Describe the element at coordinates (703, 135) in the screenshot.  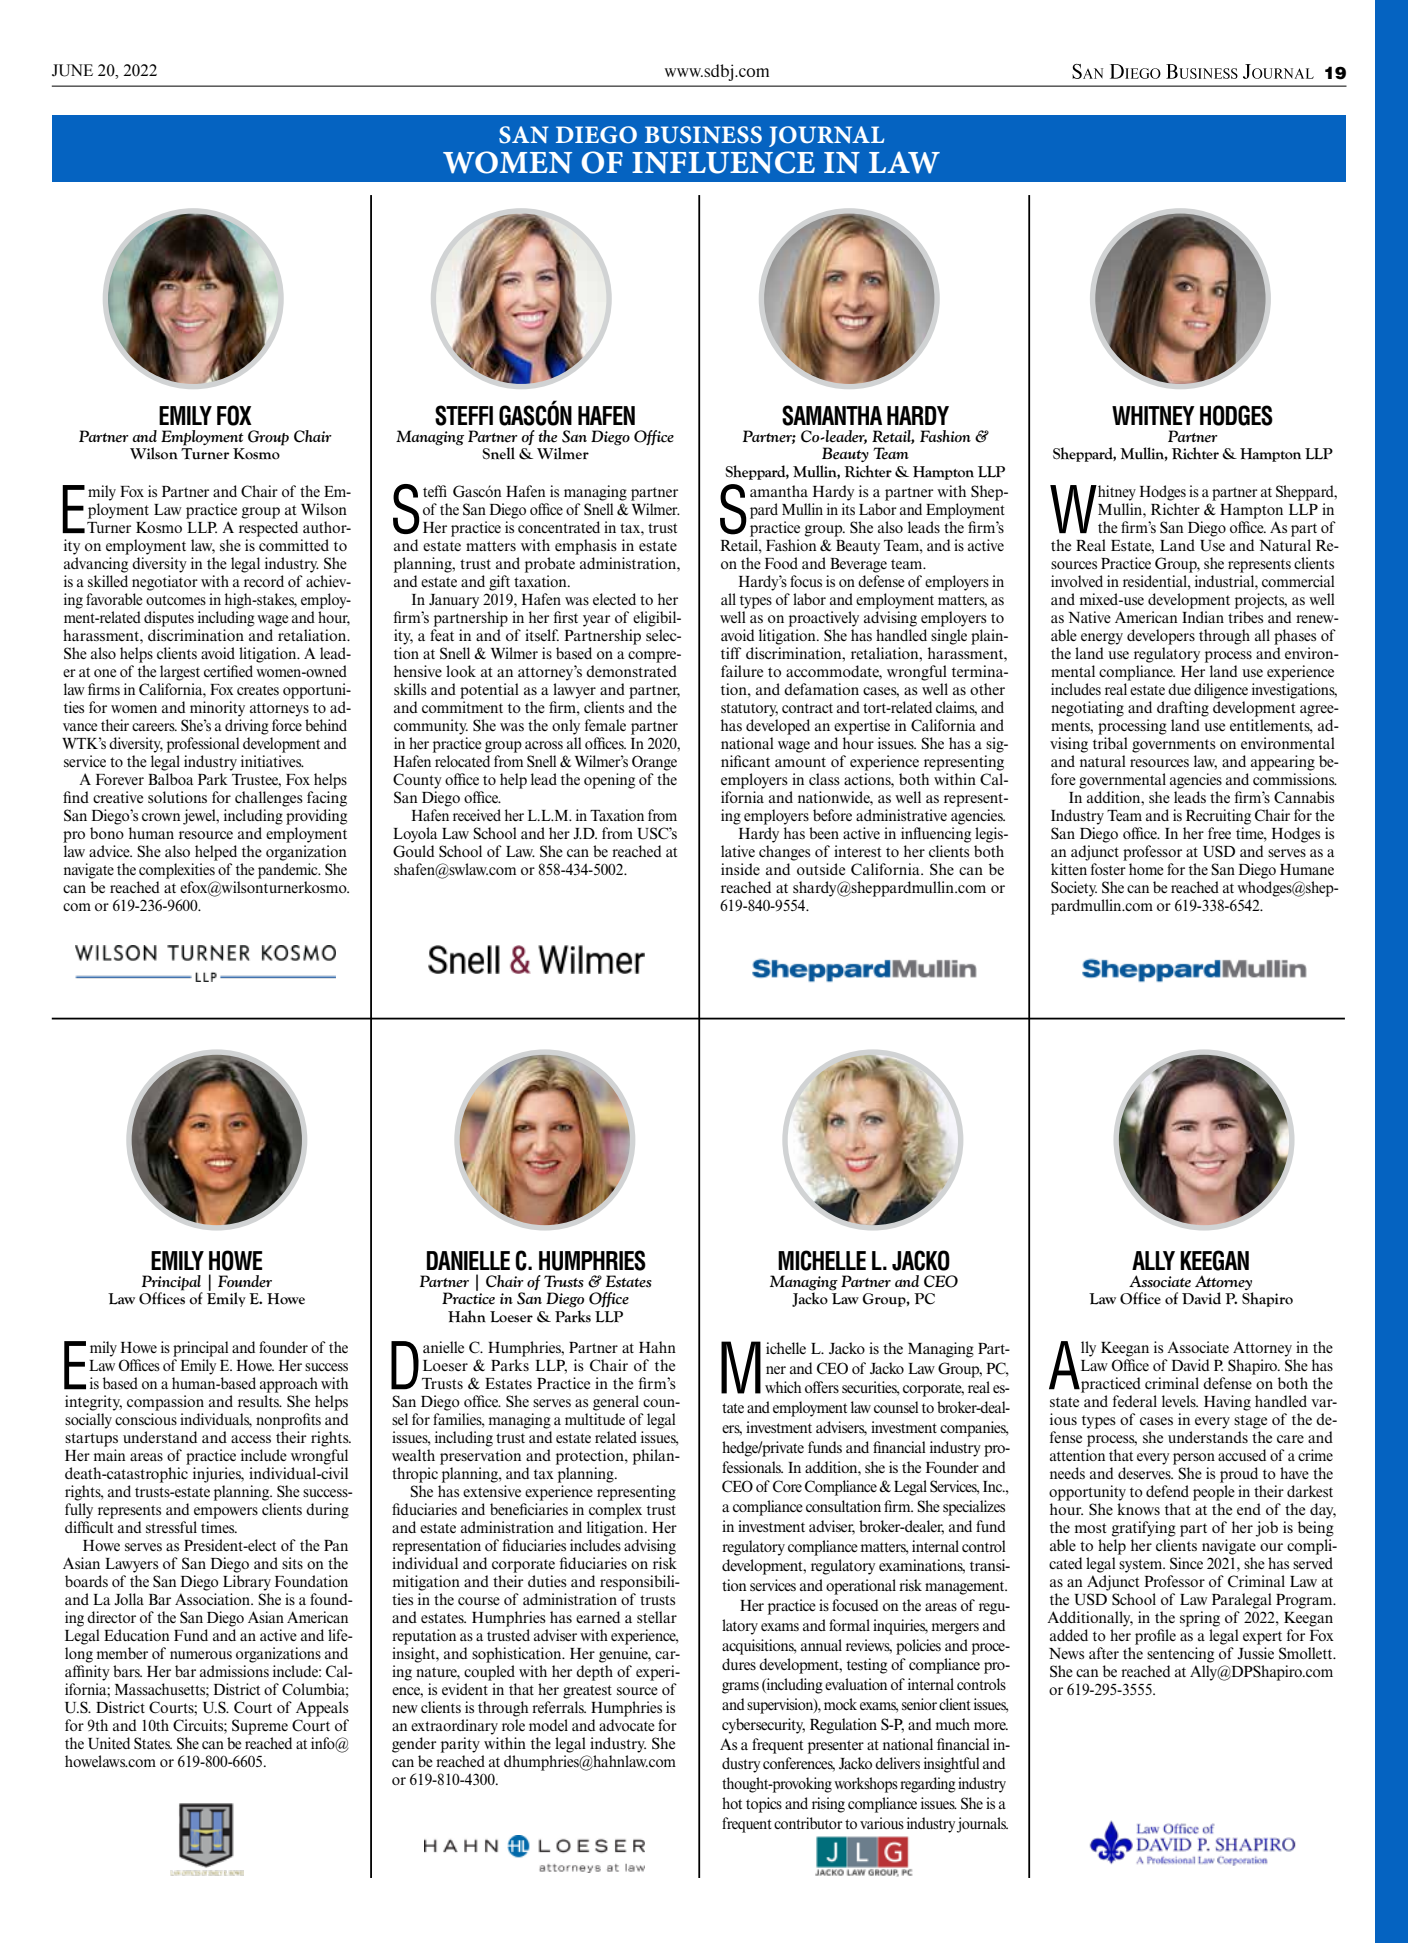
I see `BUSINESS` at that location.
